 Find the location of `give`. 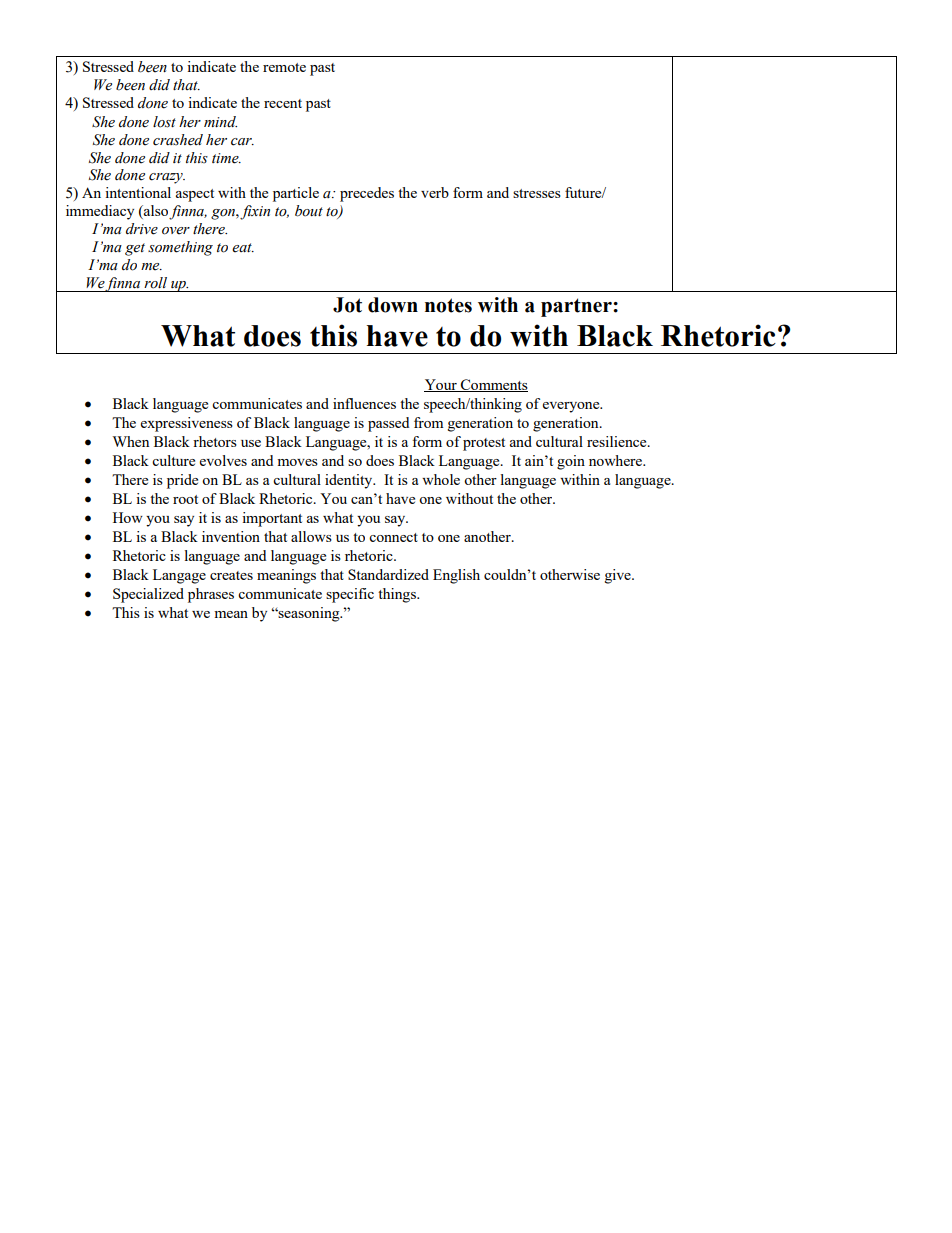

give is located at coordinates (619, 576).
